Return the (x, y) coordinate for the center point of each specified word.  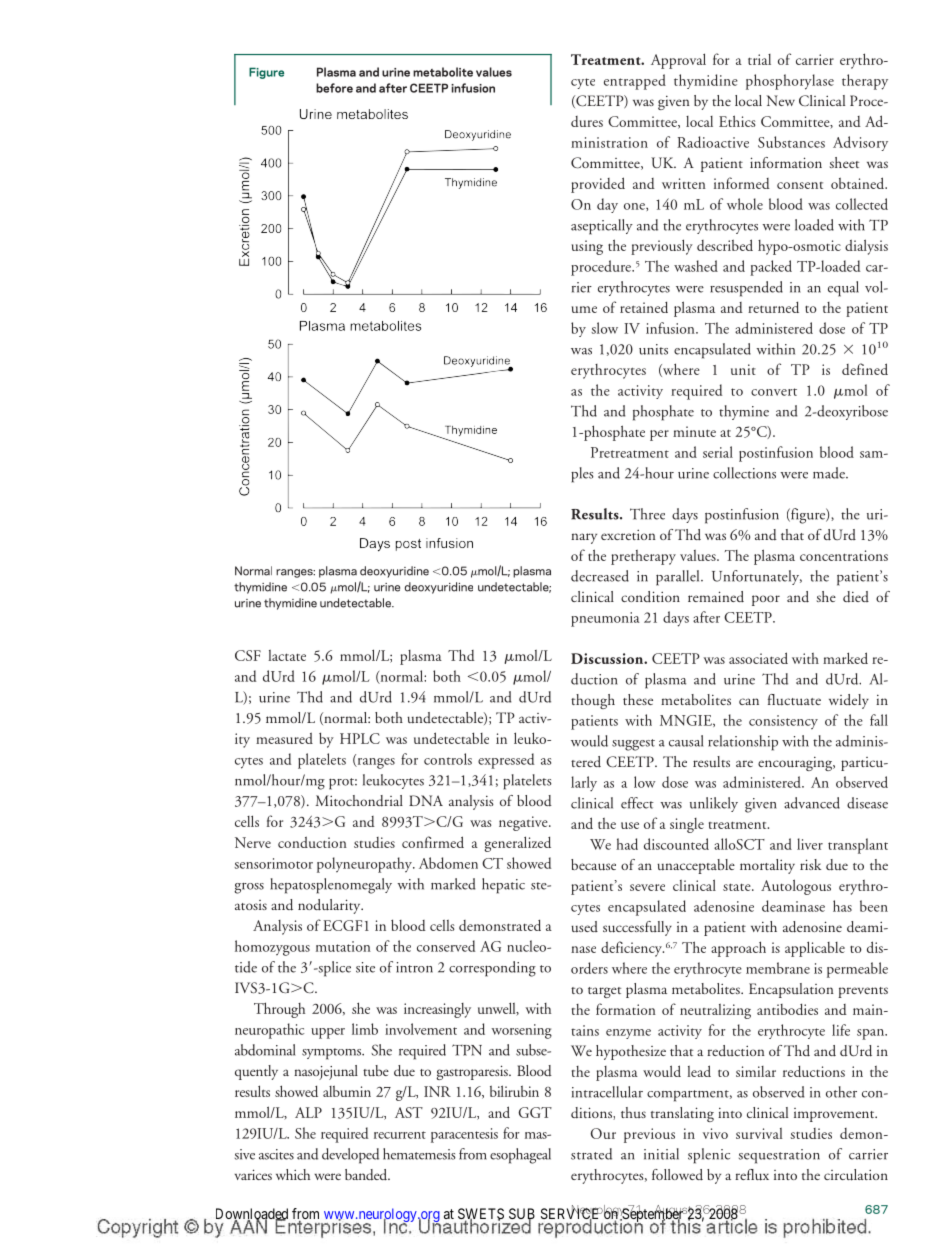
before (334, 88)
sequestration (779, 1156)
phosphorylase (790, 82)
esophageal (520, 1156)
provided (598, 185)
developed (350, 1156)
